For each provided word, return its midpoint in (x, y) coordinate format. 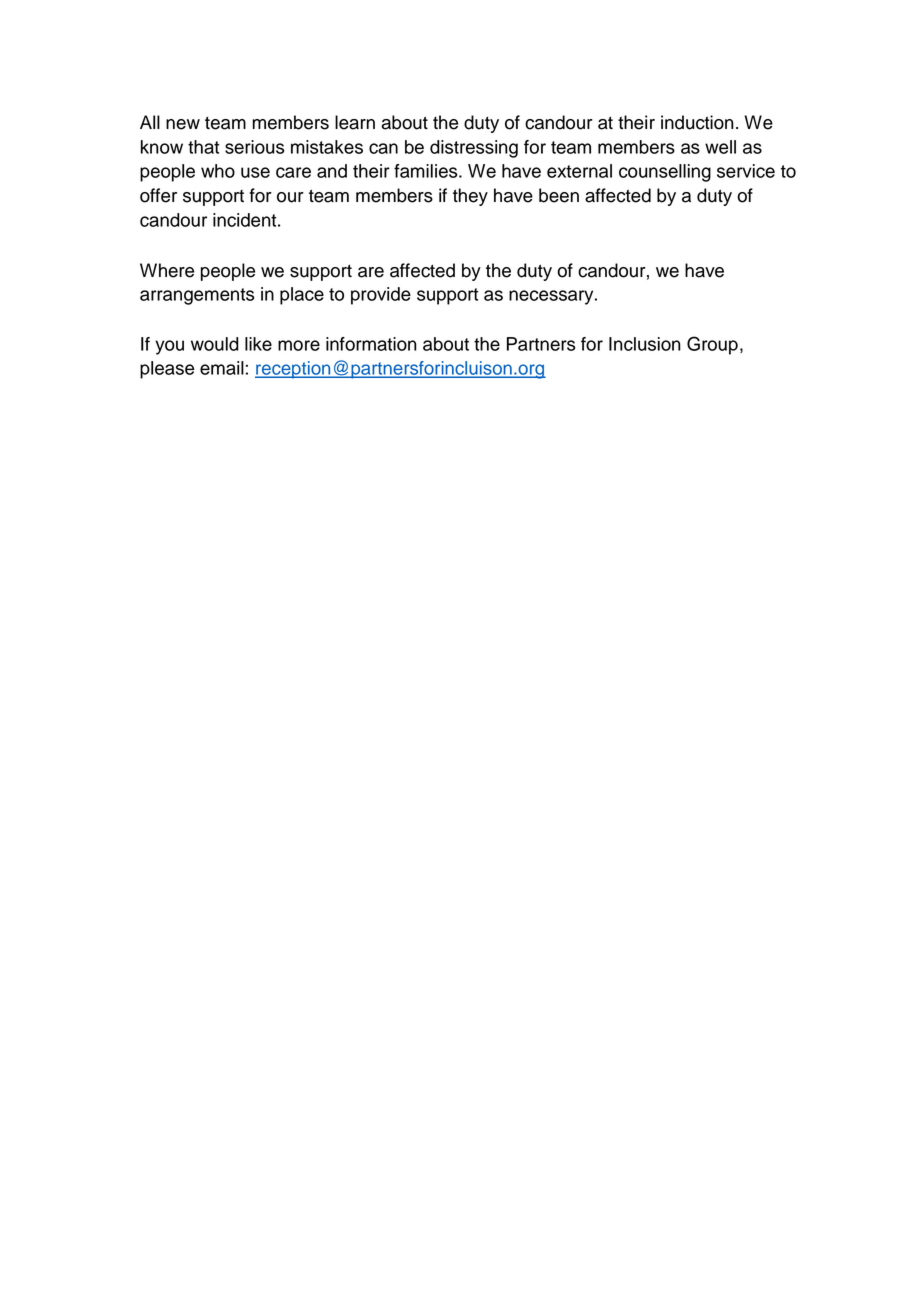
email (222, 368)
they (470, 197)
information (371, 344)
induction (697, 122)
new (183, 124)
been (559, 195)
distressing (474, 149)
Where (167, 270)
